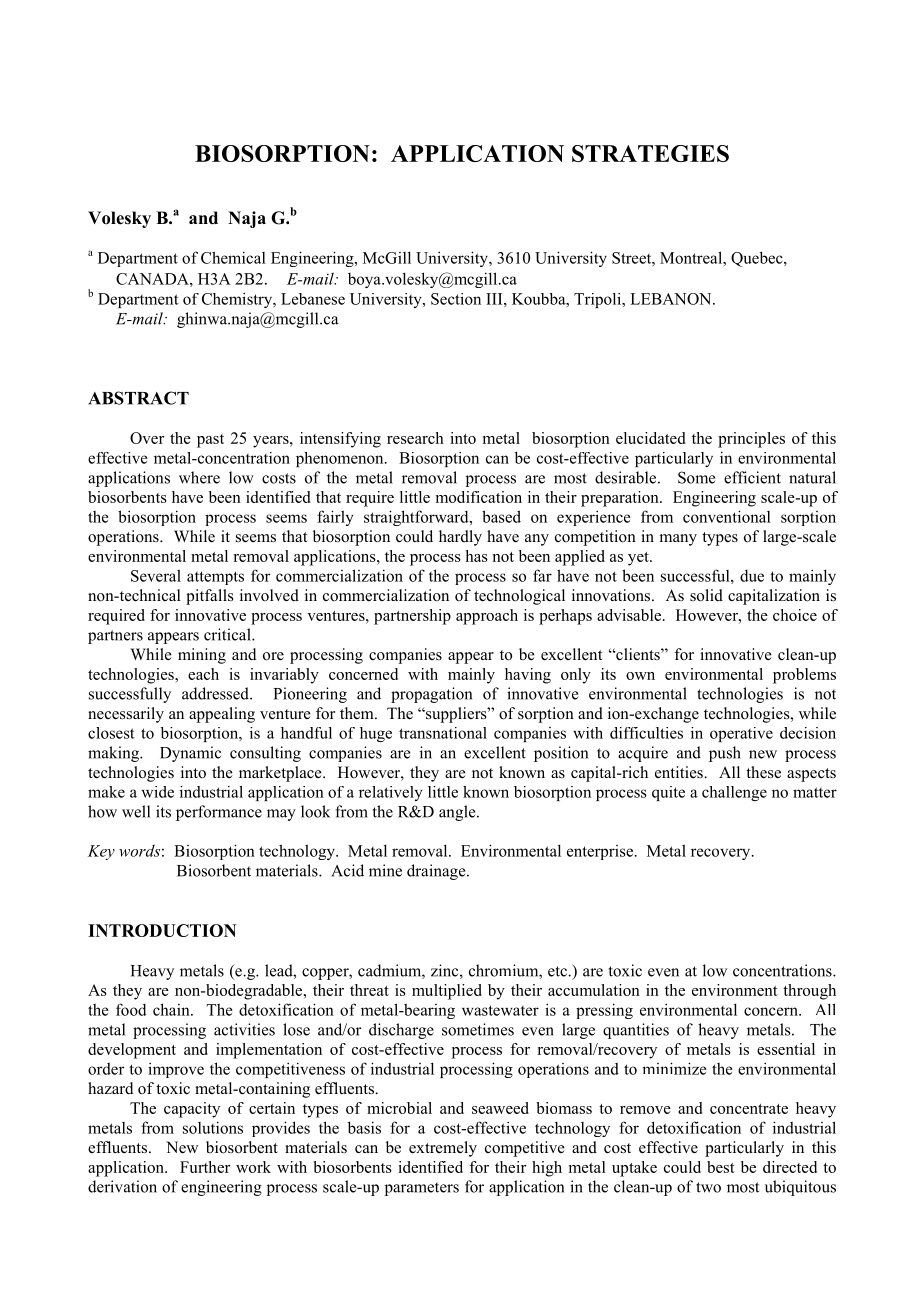  Describe the element at coordinates (219, 813) in the page. I see `performance` at that location.
